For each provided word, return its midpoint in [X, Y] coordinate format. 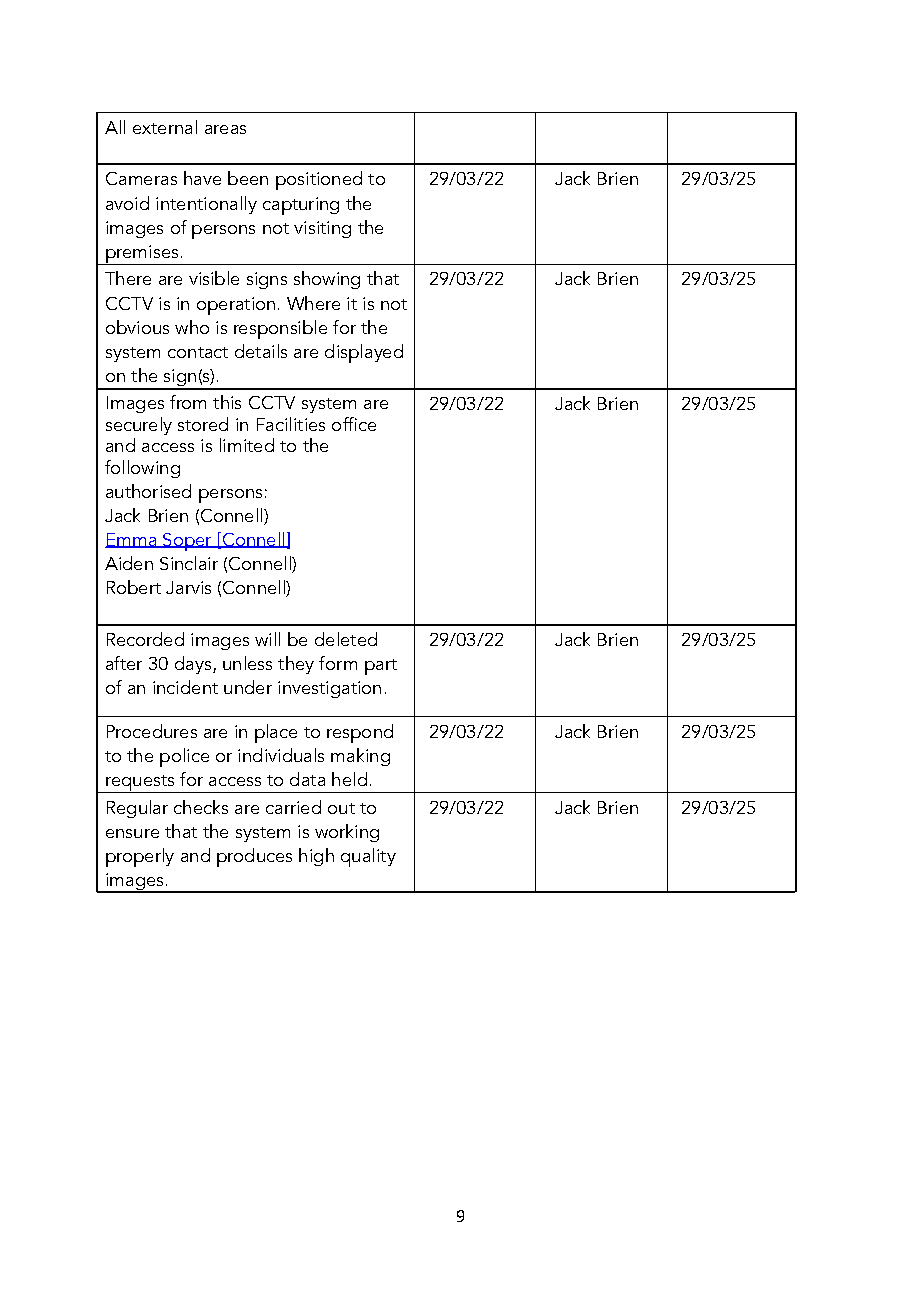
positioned [319, 180]
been [248, 178]
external [165, 127]
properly [140, 857]
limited [247, 445]
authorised [148, 491]
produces [254, 857]
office [354, 424]
